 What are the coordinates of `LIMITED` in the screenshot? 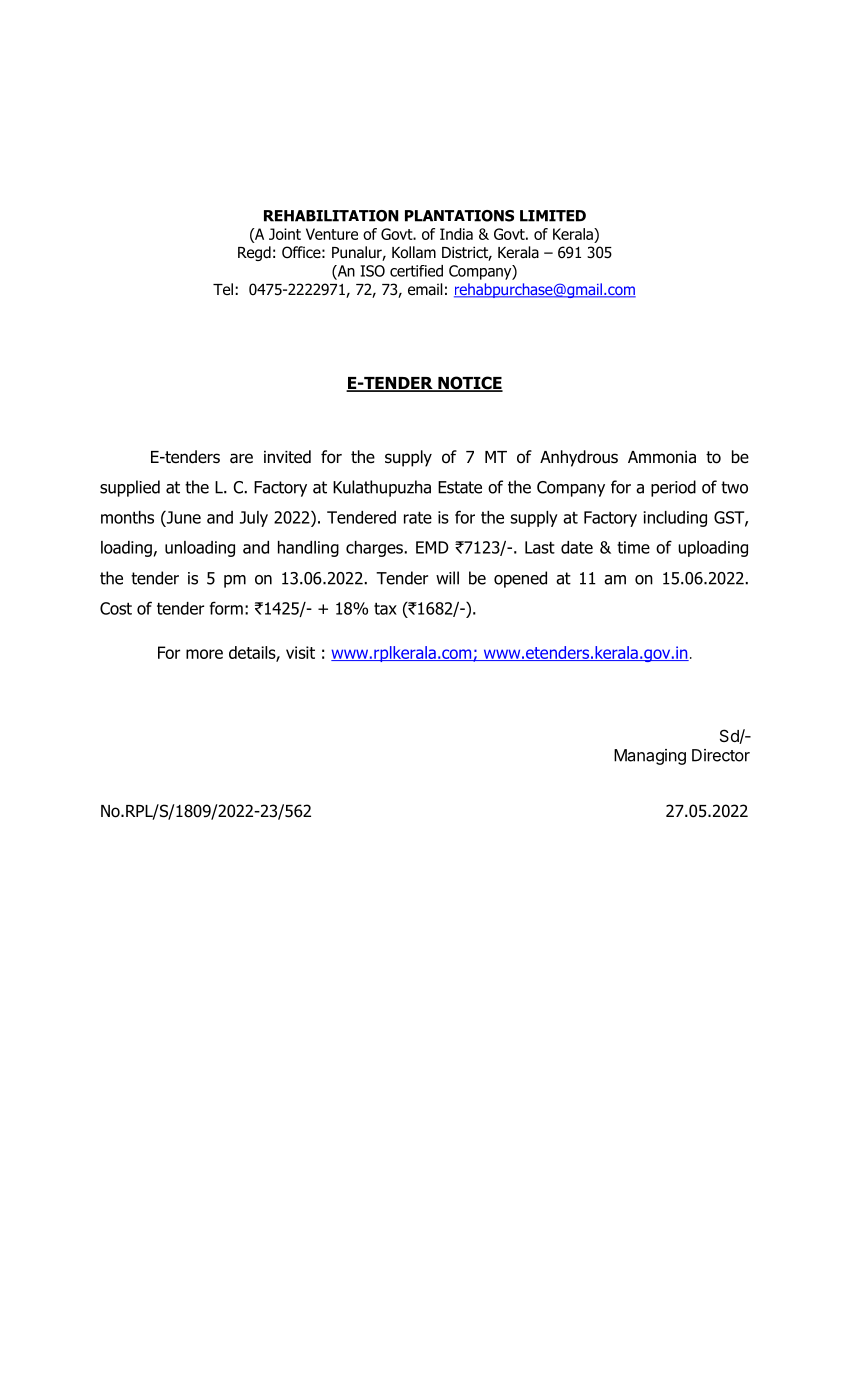 It's located at (553, 216).
